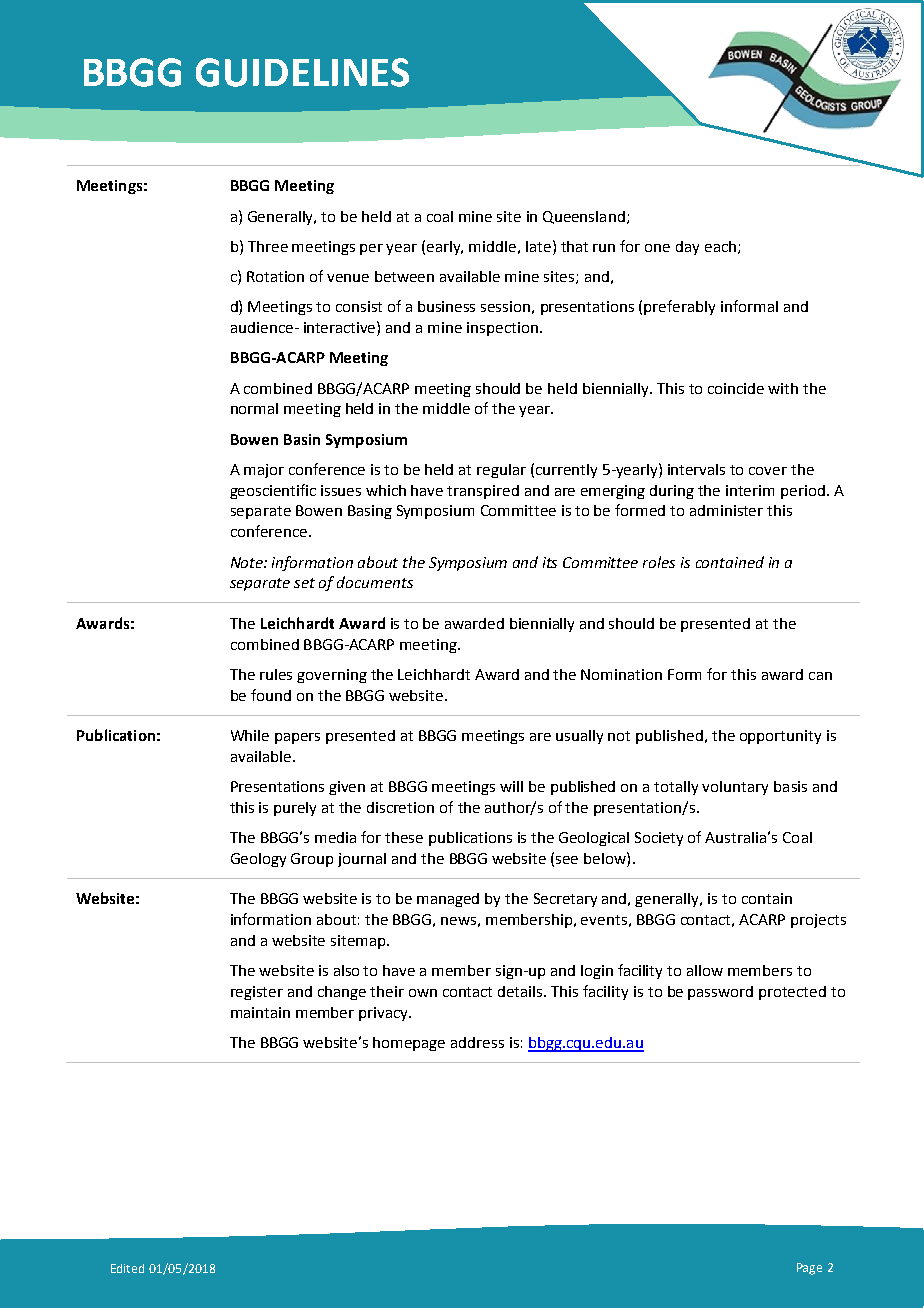  I want to click on transpired, so click(483, 492).
